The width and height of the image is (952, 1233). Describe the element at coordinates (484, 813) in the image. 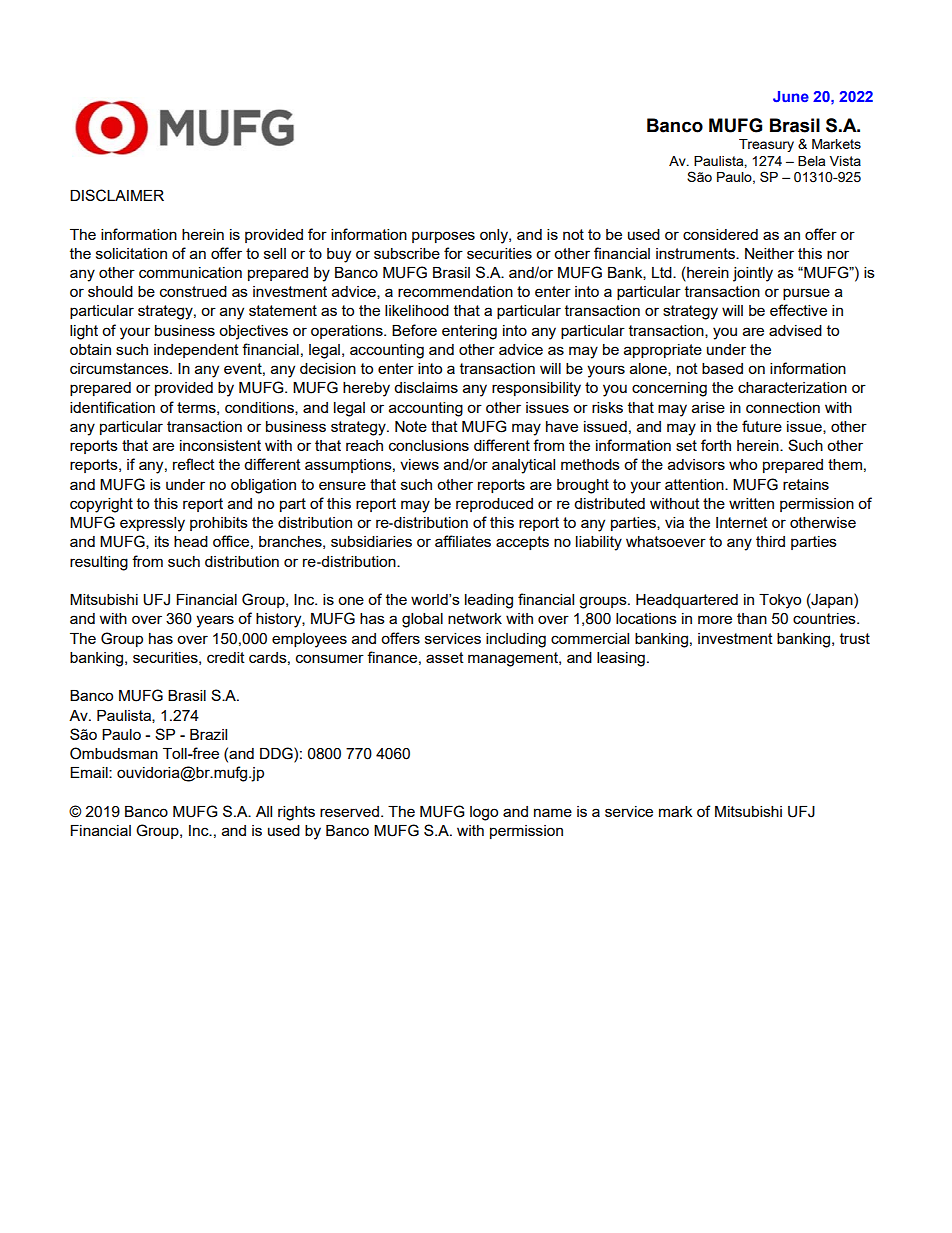

I see `logo` at that location.
